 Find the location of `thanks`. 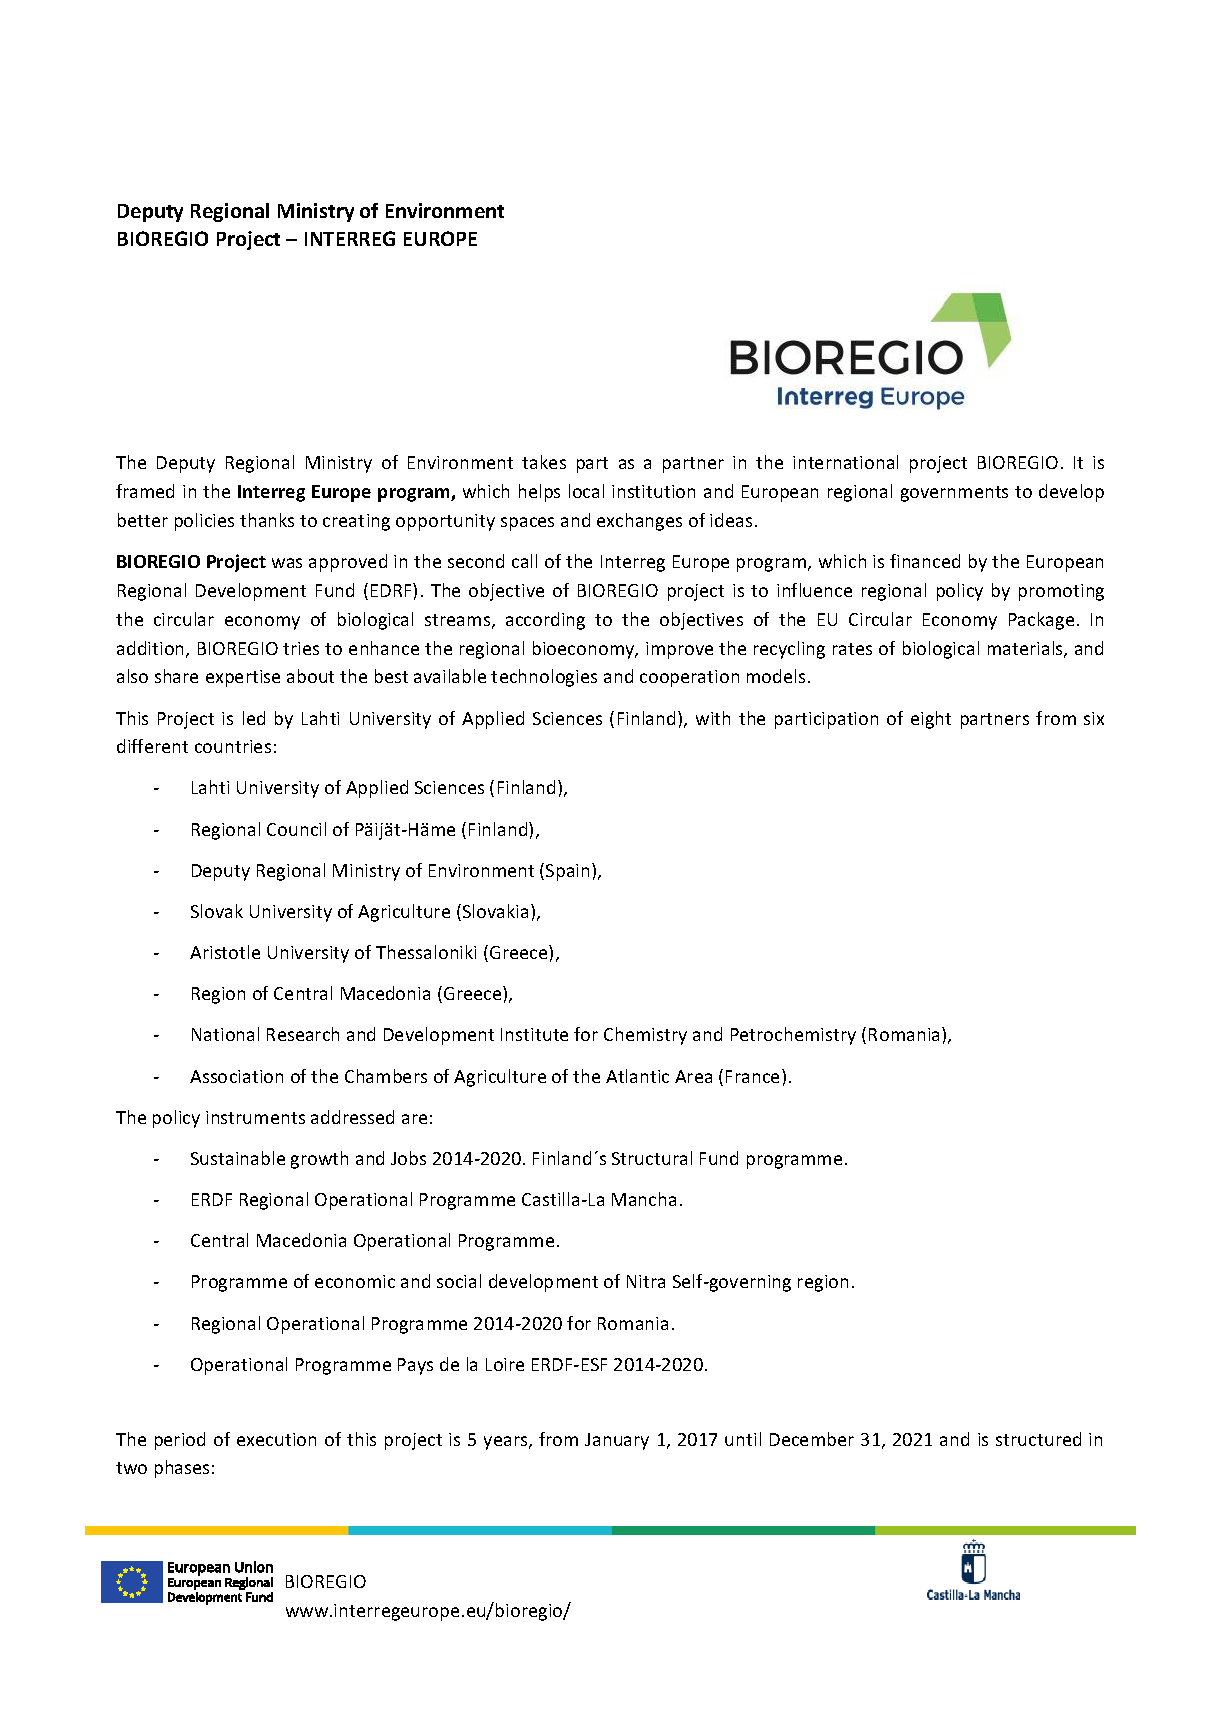

thanks is located at coordinates (267, 520).
